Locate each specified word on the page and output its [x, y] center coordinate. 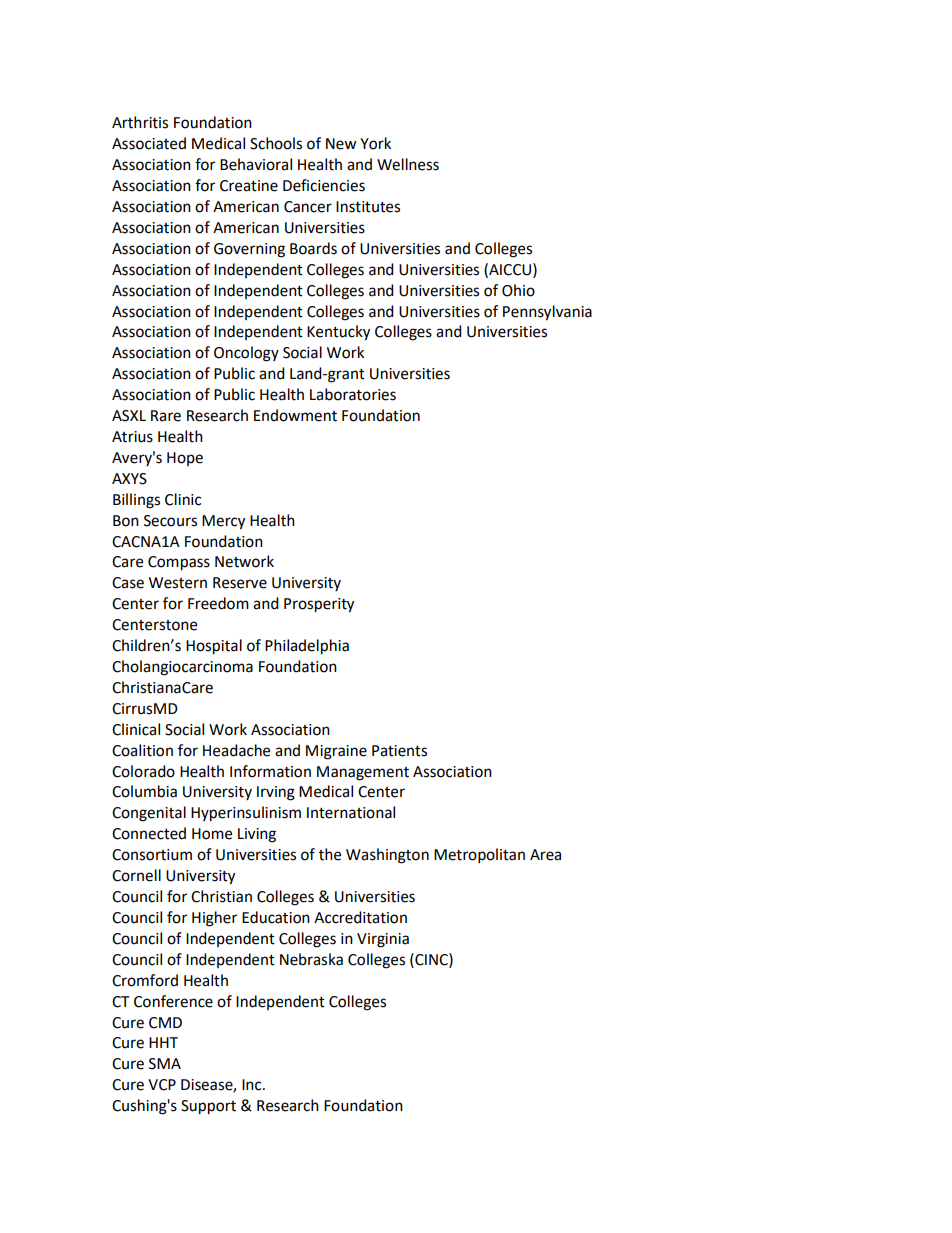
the [330, 854]
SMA [165, 1064]
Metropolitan [479, 856]
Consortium [152, 855]
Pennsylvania [547, 313]
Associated [149, 143]
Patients [399, 751]
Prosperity [319, 605]
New [341, 144]
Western [178, 583]
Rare [166, 416]
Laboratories [353, 394]
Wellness [408, 164]
